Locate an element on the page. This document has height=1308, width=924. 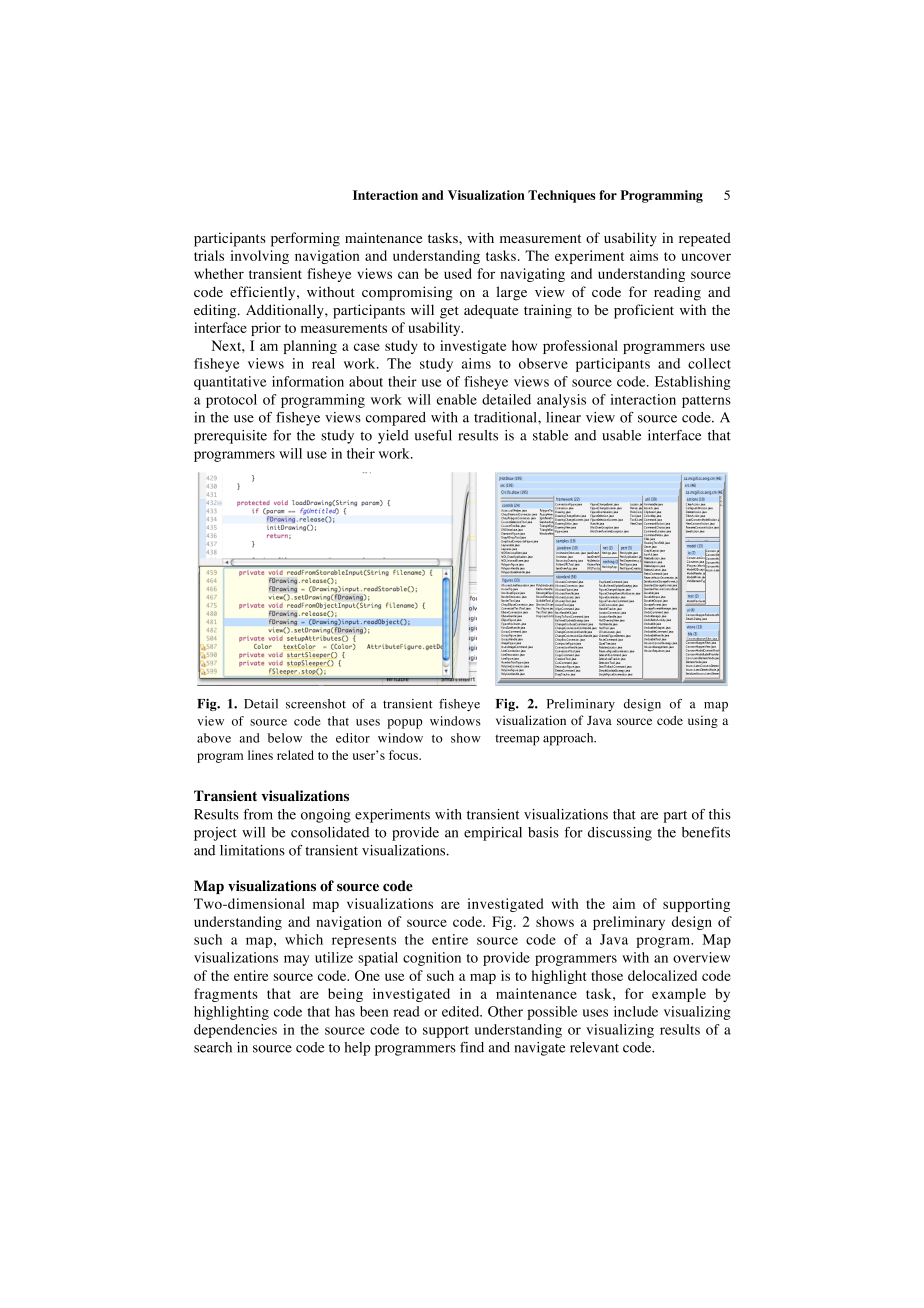
include is located at coordinates (636, 1011).
